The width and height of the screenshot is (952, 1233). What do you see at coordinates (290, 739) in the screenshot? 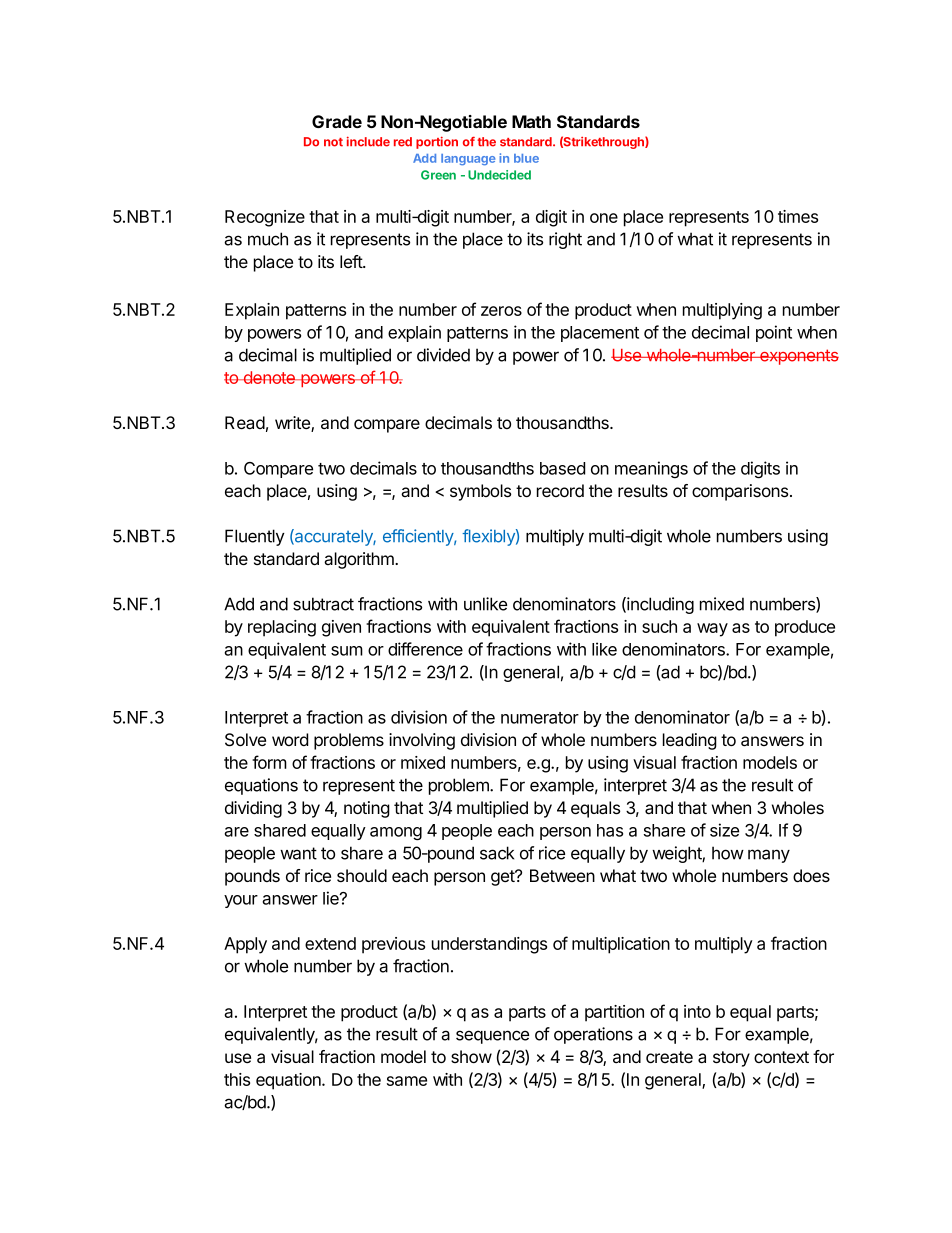
I see `word` at bounding box center [290, 739].
